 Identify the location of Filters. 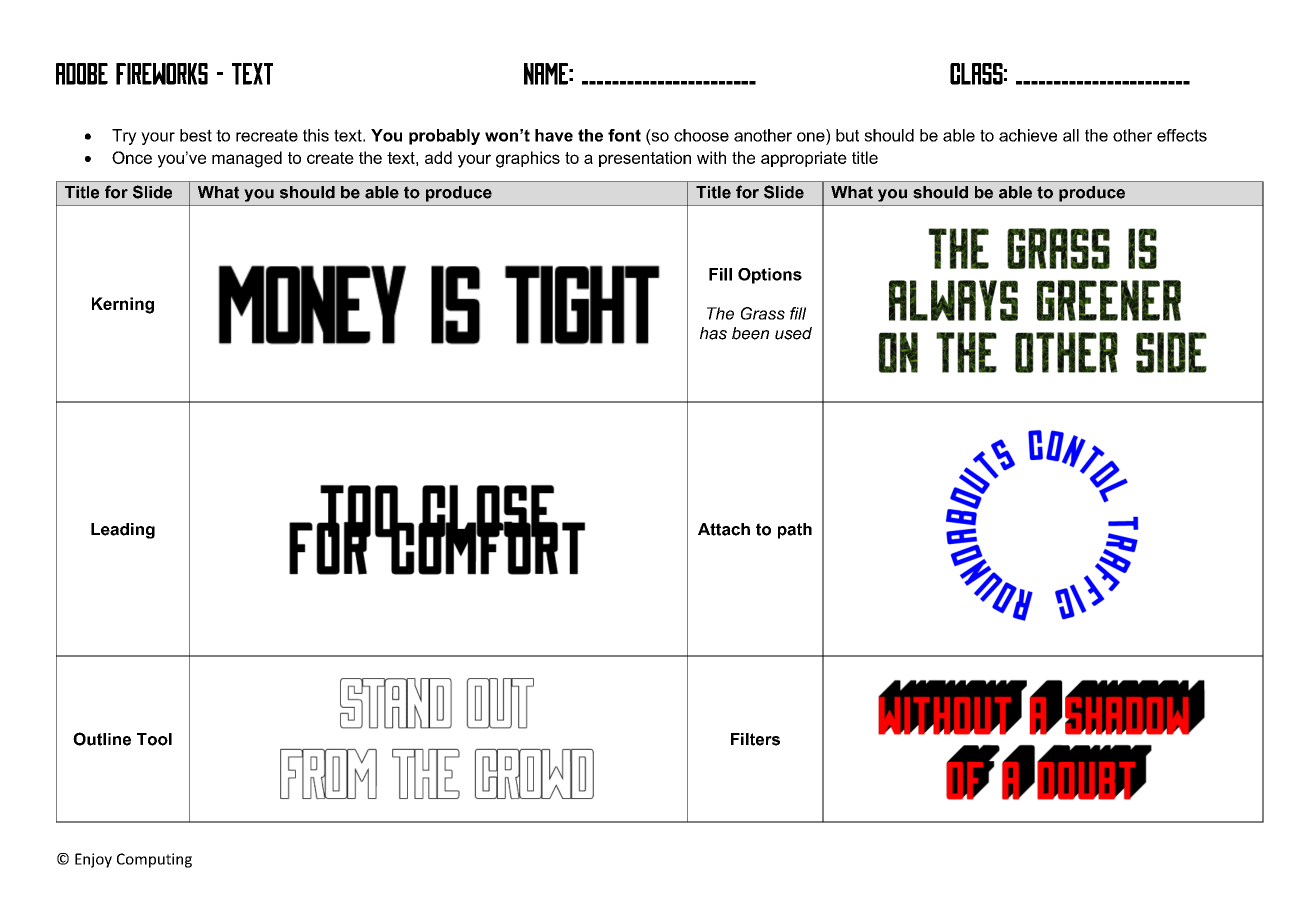
(755, 739).
